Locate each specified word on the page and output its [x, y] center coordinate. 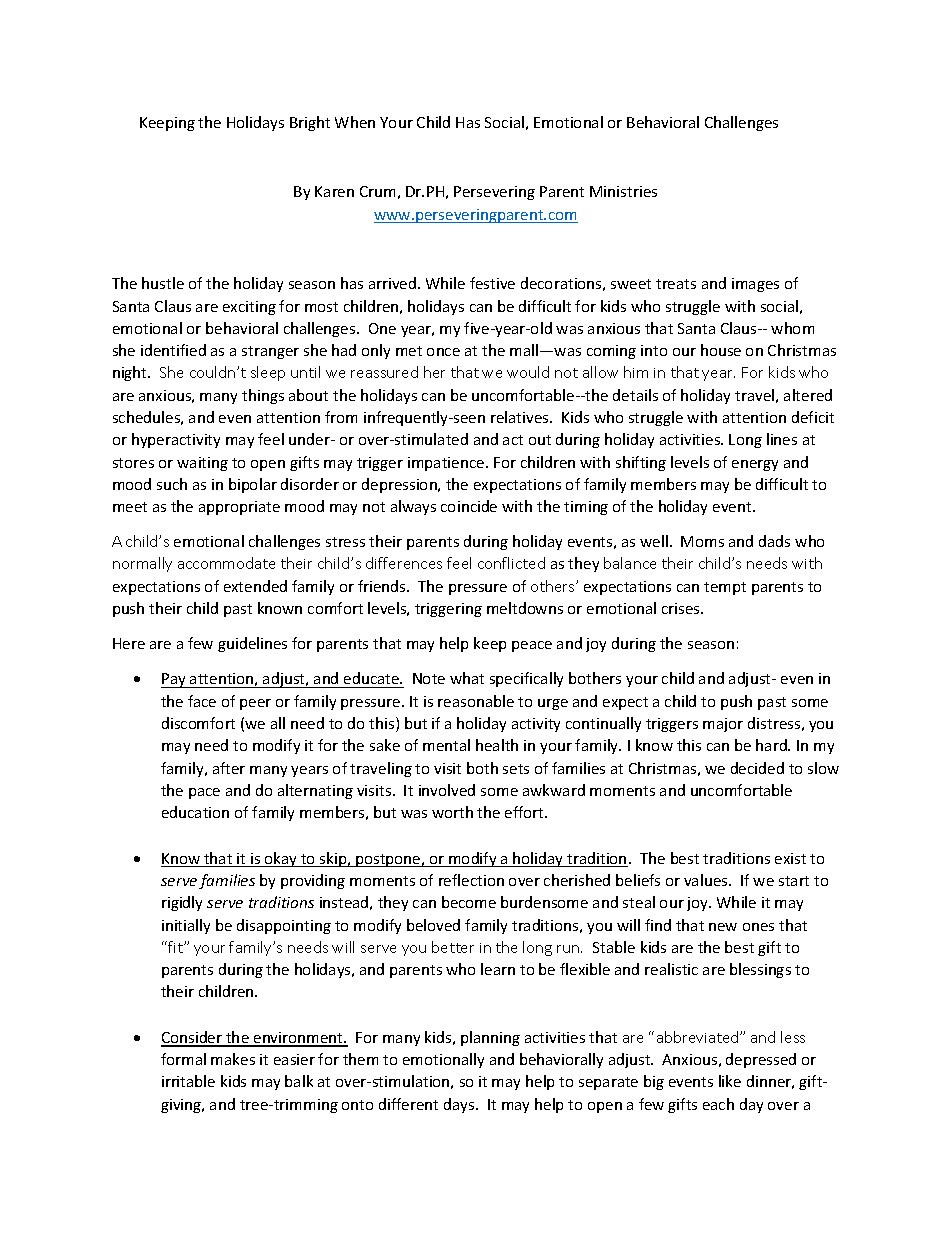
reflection [471, 880]
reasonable [476, 701]
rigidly [182, 903]
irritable [188, 1081]
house [721, 350]
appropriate [239, 508]
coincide [469, 506]
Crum [377, 191]
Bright [310, 123]
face [202, 701]
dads [774, 541]
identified [173, 350]
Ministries [623, 191]
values [707, 880]
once [443, 352]
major [723, 725]
